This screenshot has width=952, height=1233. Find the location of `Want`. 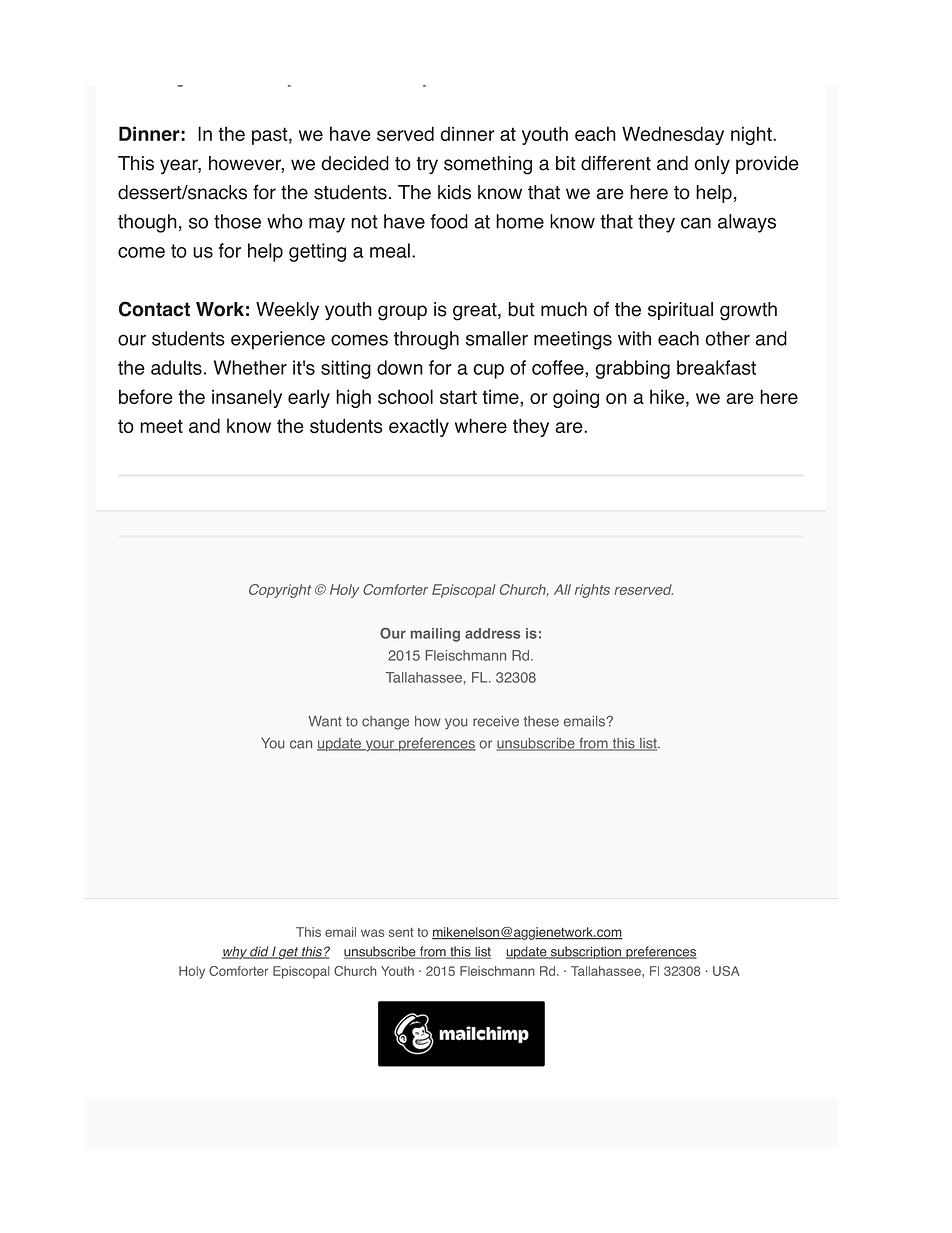

Want is located at coordinates (325, 721).
